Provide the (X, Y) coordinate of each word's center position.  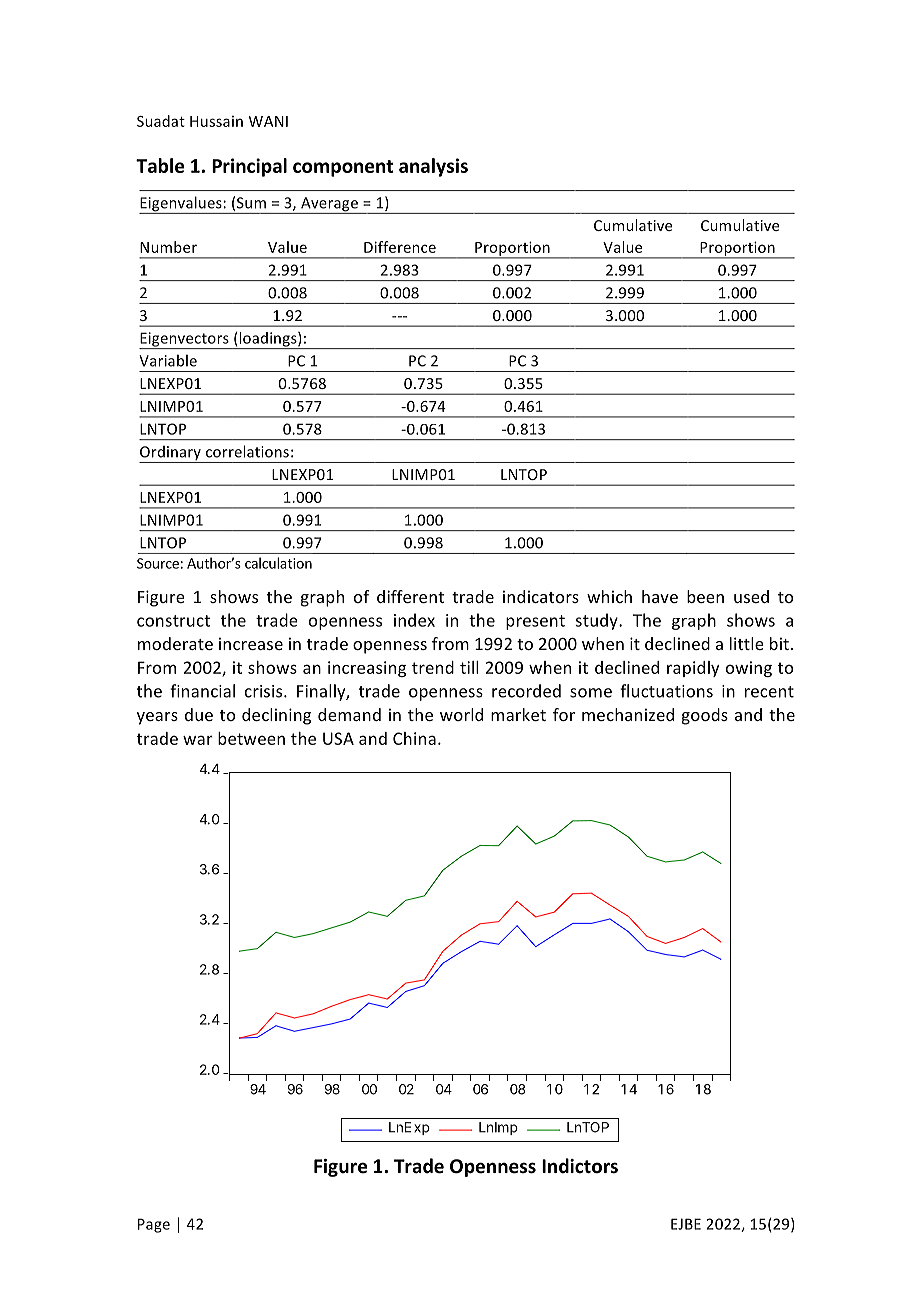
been (705, 596)
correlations (247, 451)
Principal (249, 167)
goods (705, 716)
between (251, 738)
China (414, 738)
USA (338, 738)
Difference (400, 247)
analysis (433, 167)
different (410, 596)
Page (154, 1225)
